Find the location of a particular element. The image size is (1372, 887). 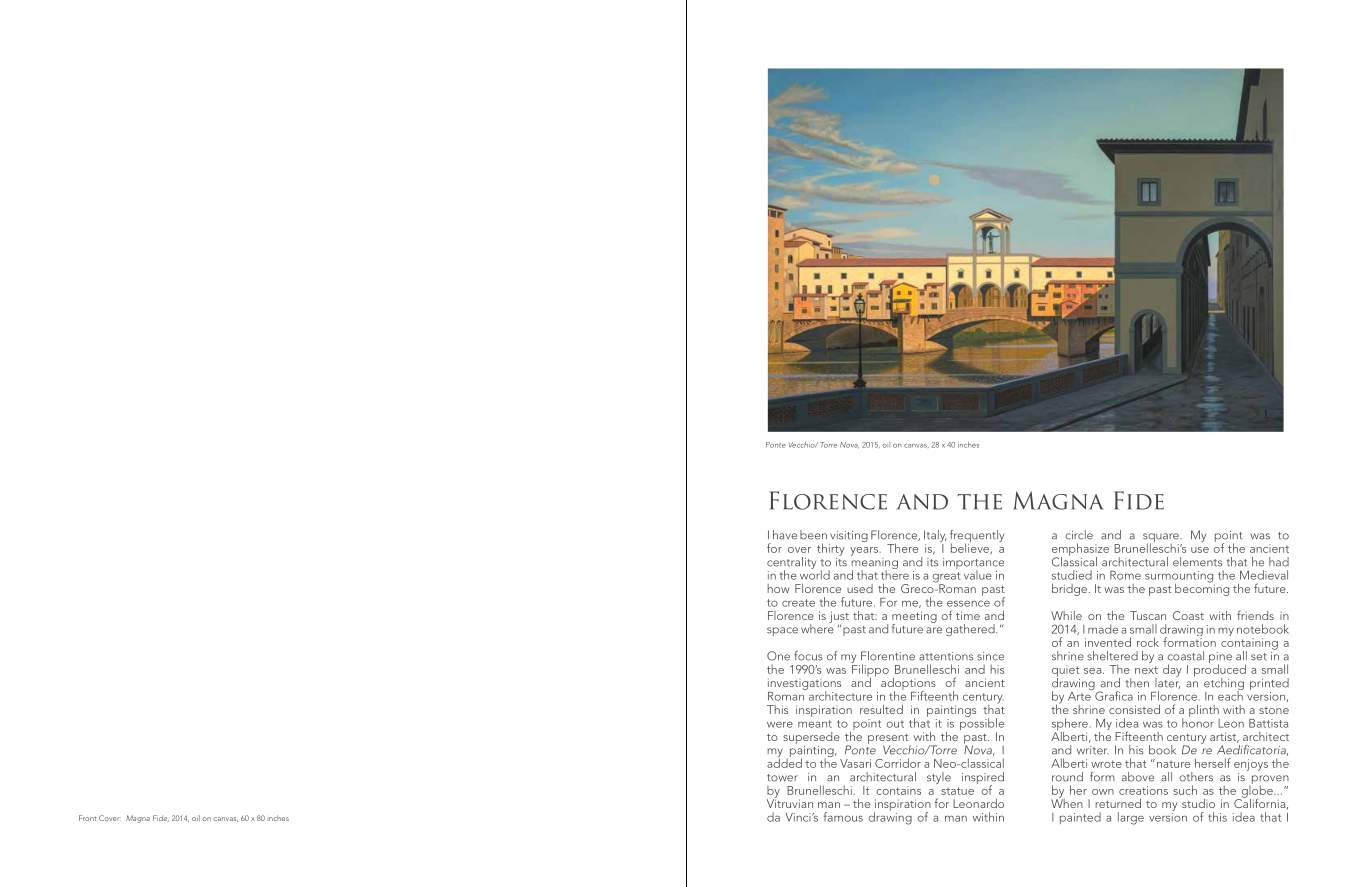

were is located at coordinates (780, 724).
